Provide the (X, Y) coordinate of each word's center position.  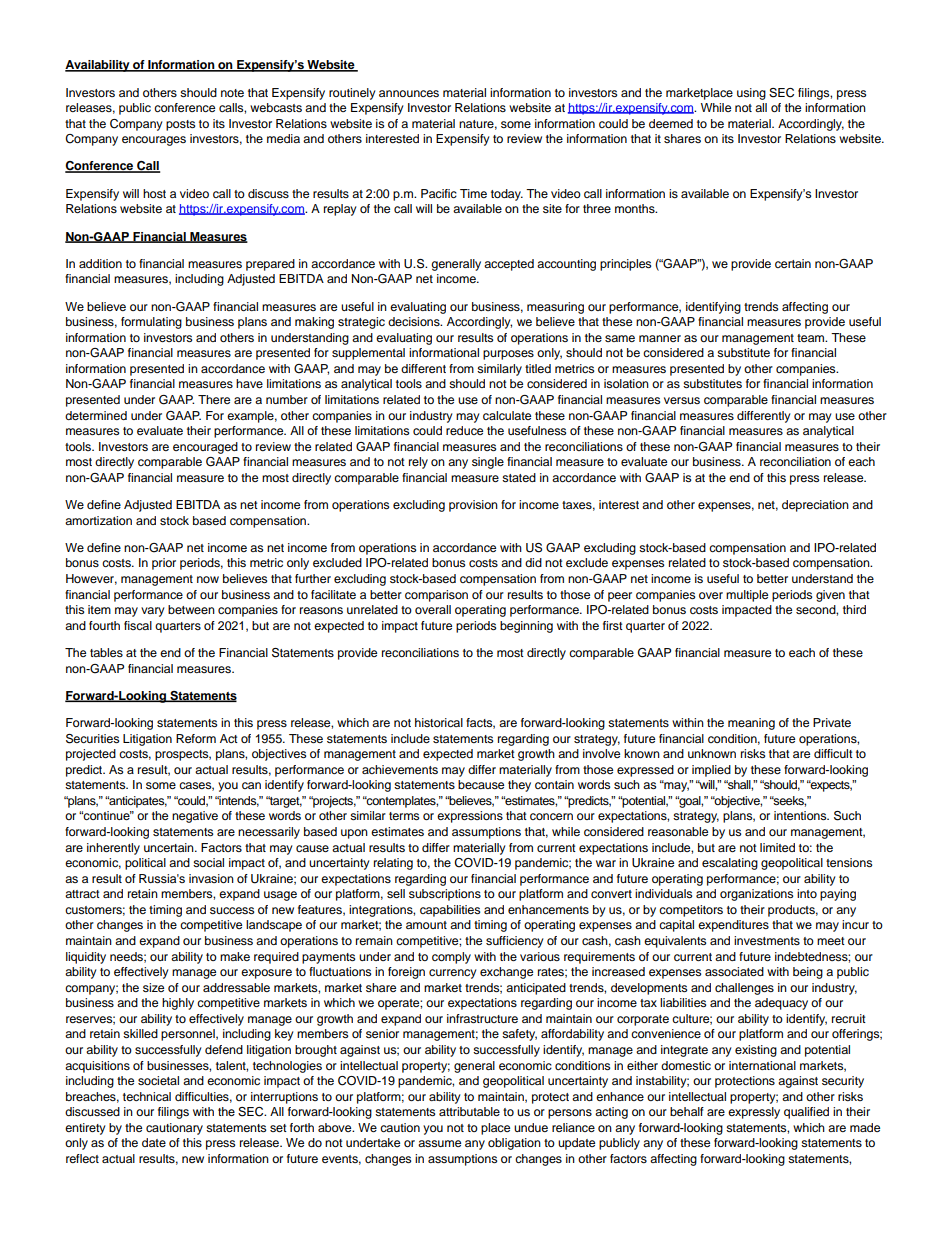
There (214, 399)
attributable (469, 1111)
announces (409, 93)
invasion (211, 878)
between (191, 609)
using (751, 94)
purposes (508, 355)
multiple (747, 596)
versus (682, 400)
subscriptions (445, 895)
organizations (756, 895)
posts (180, 125)
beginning (526, 627)
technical (147, 1096)
